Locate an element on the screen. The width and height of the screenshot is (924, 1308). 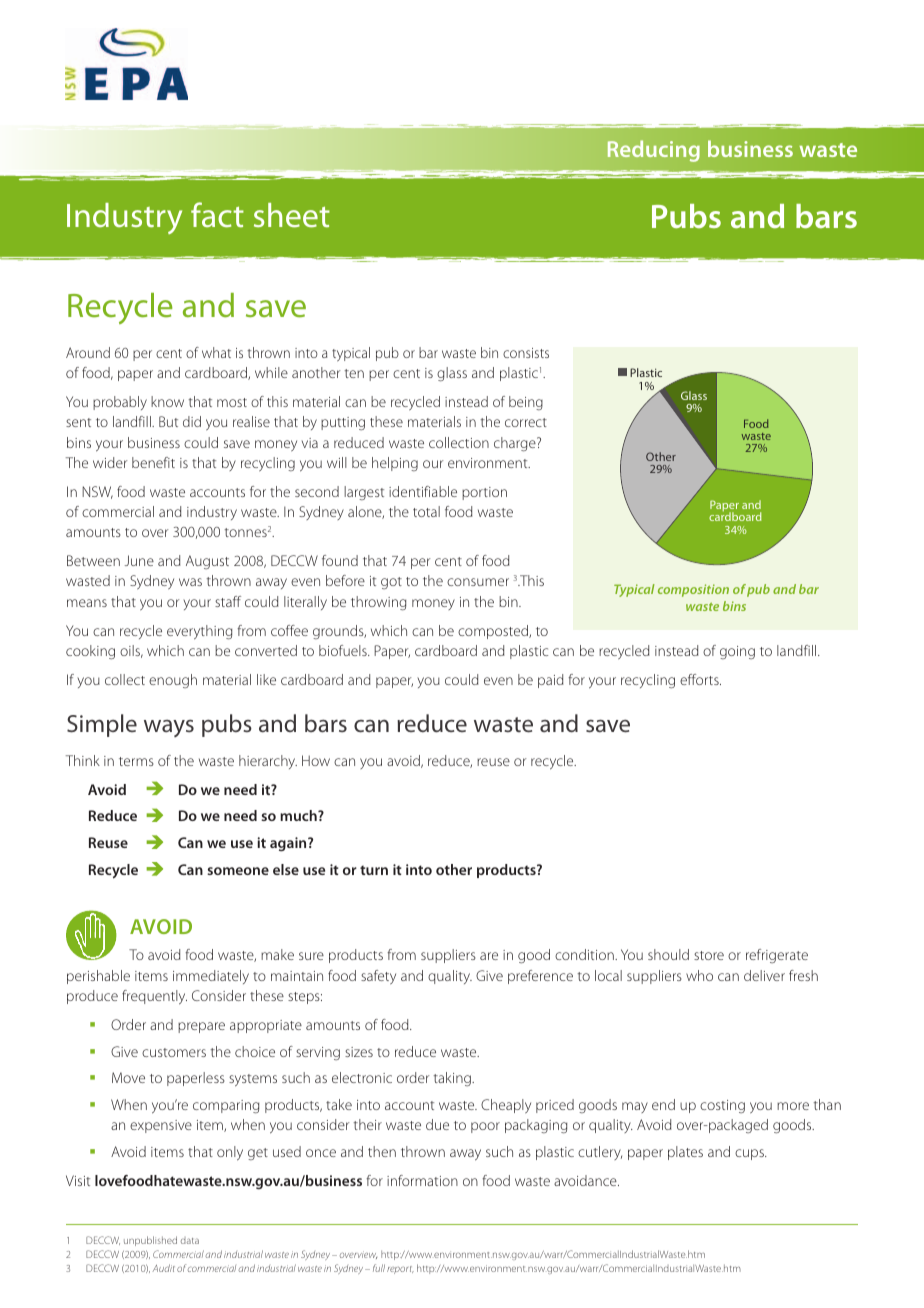
Reducing is located at coordinates (654, 151).
